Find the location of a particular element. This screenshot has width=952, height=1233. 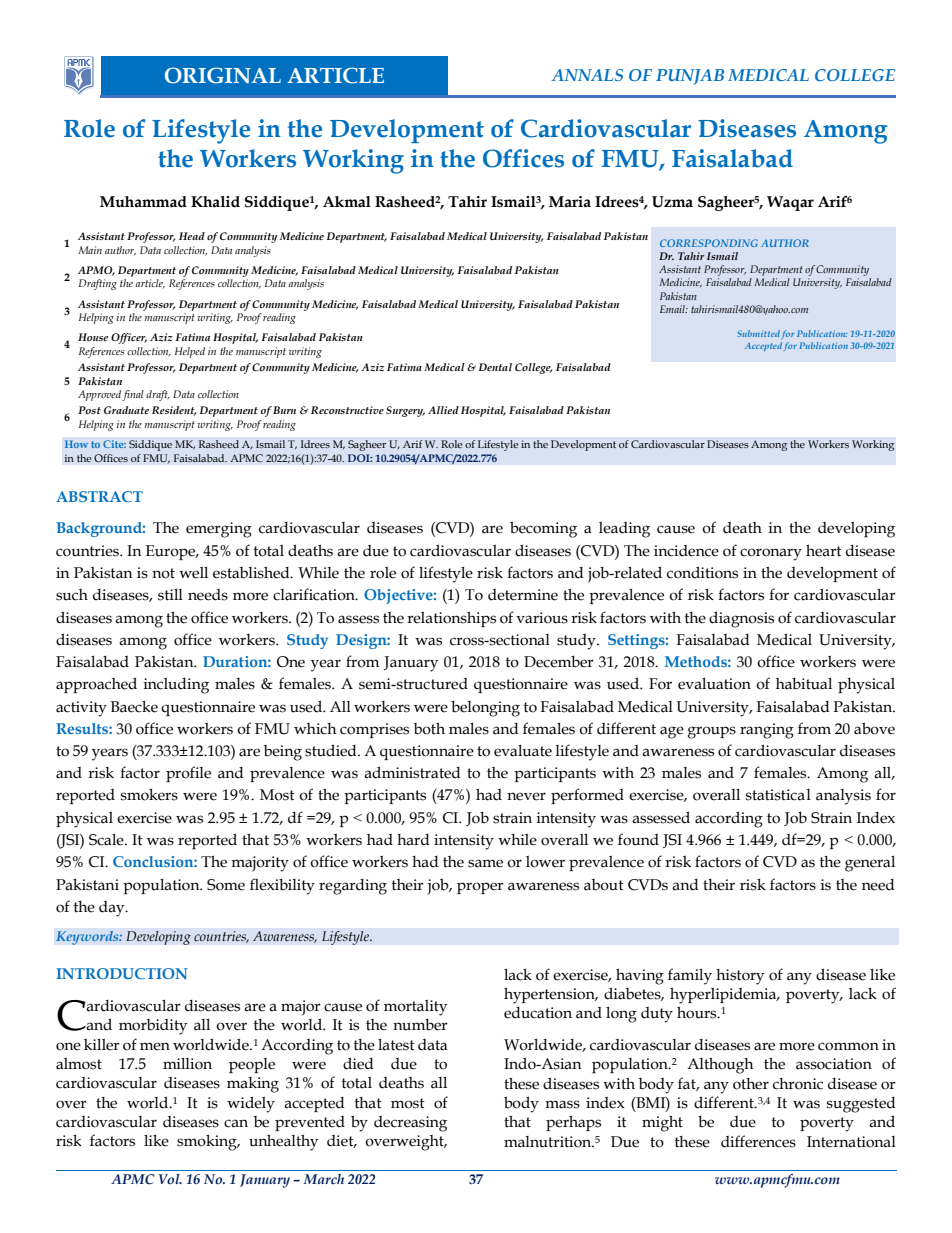

smoking is located at coordinates (208, 1142).
